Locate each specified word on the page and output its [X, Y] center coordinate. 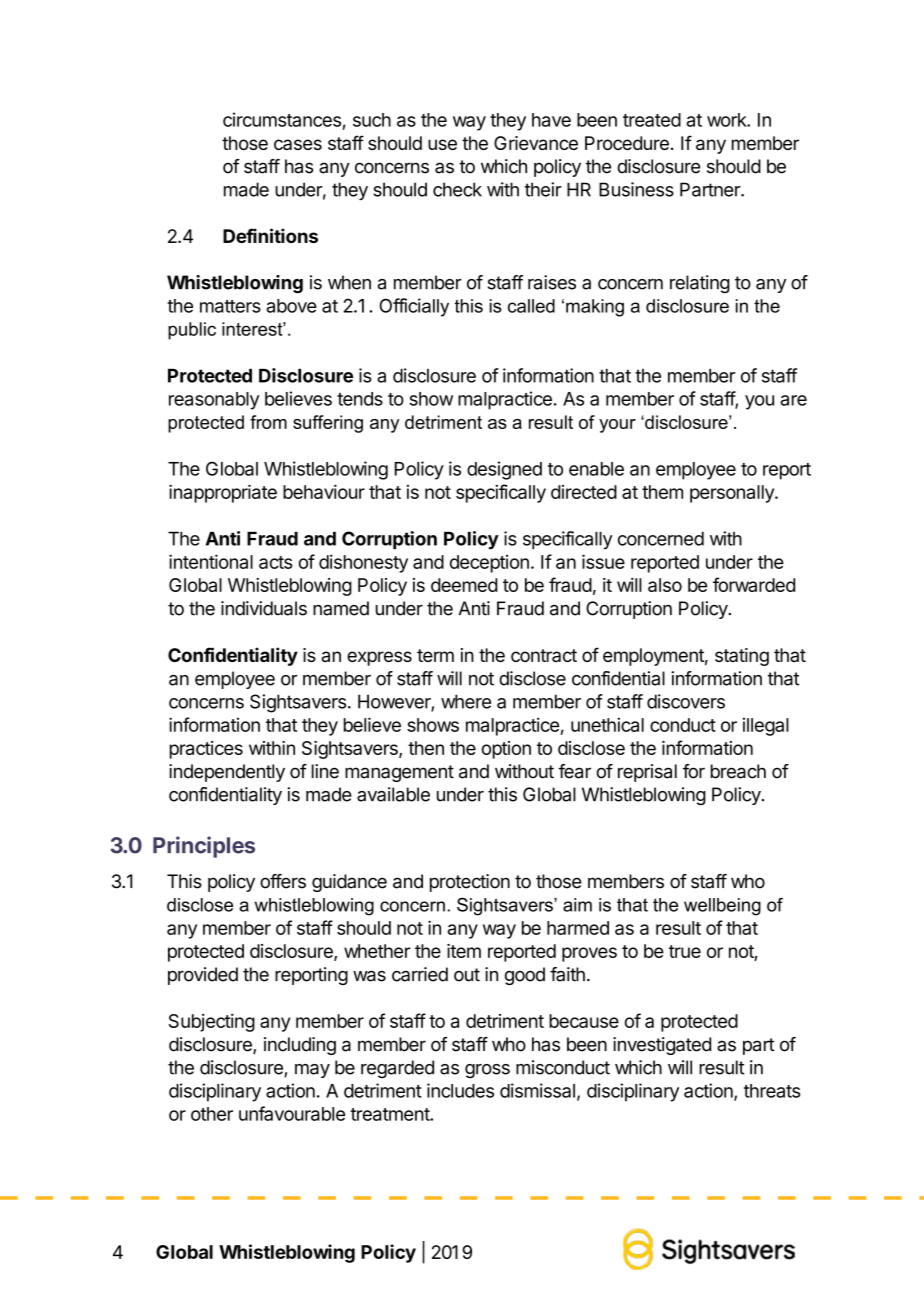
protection [470, 883]
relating [700, 284]
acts [275, 562]
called [531, 306]
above [291, 306]
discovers [686, 701]
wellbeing [722, 907]
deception [489, 563]
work [727, 120]
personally [733, 494]
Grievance [536, 143]
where [466, 701]
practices [206, 750]
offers [283, 881]
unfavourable [292, 1113]
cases [298, 144]
